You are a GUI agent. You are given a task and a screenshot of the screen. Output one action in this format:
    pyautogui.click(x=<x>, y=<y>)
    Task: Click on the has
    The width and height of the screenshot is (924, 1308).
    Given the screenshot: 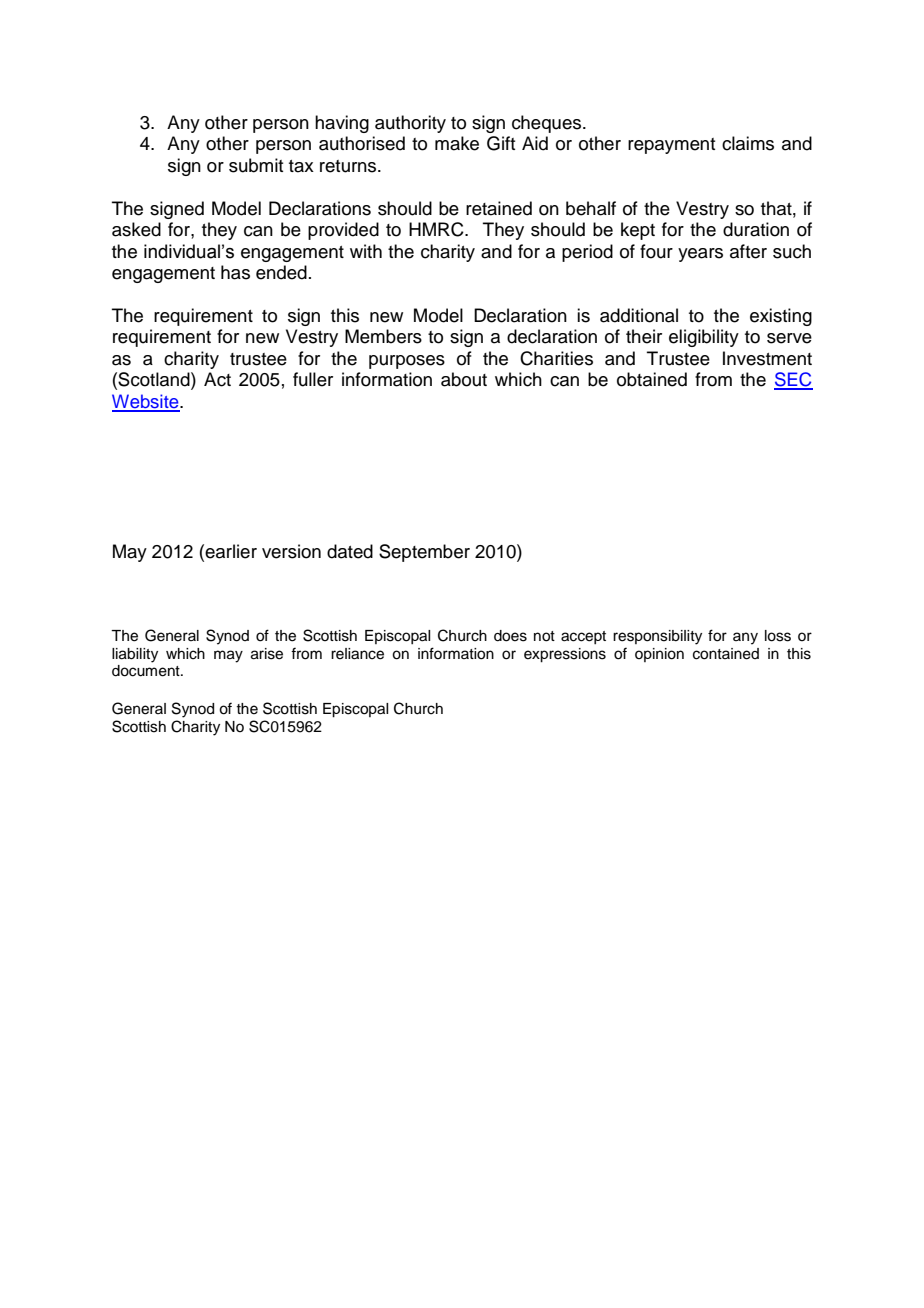 What is the action you would take?
    pyautogui.click(x=235, y=272)
